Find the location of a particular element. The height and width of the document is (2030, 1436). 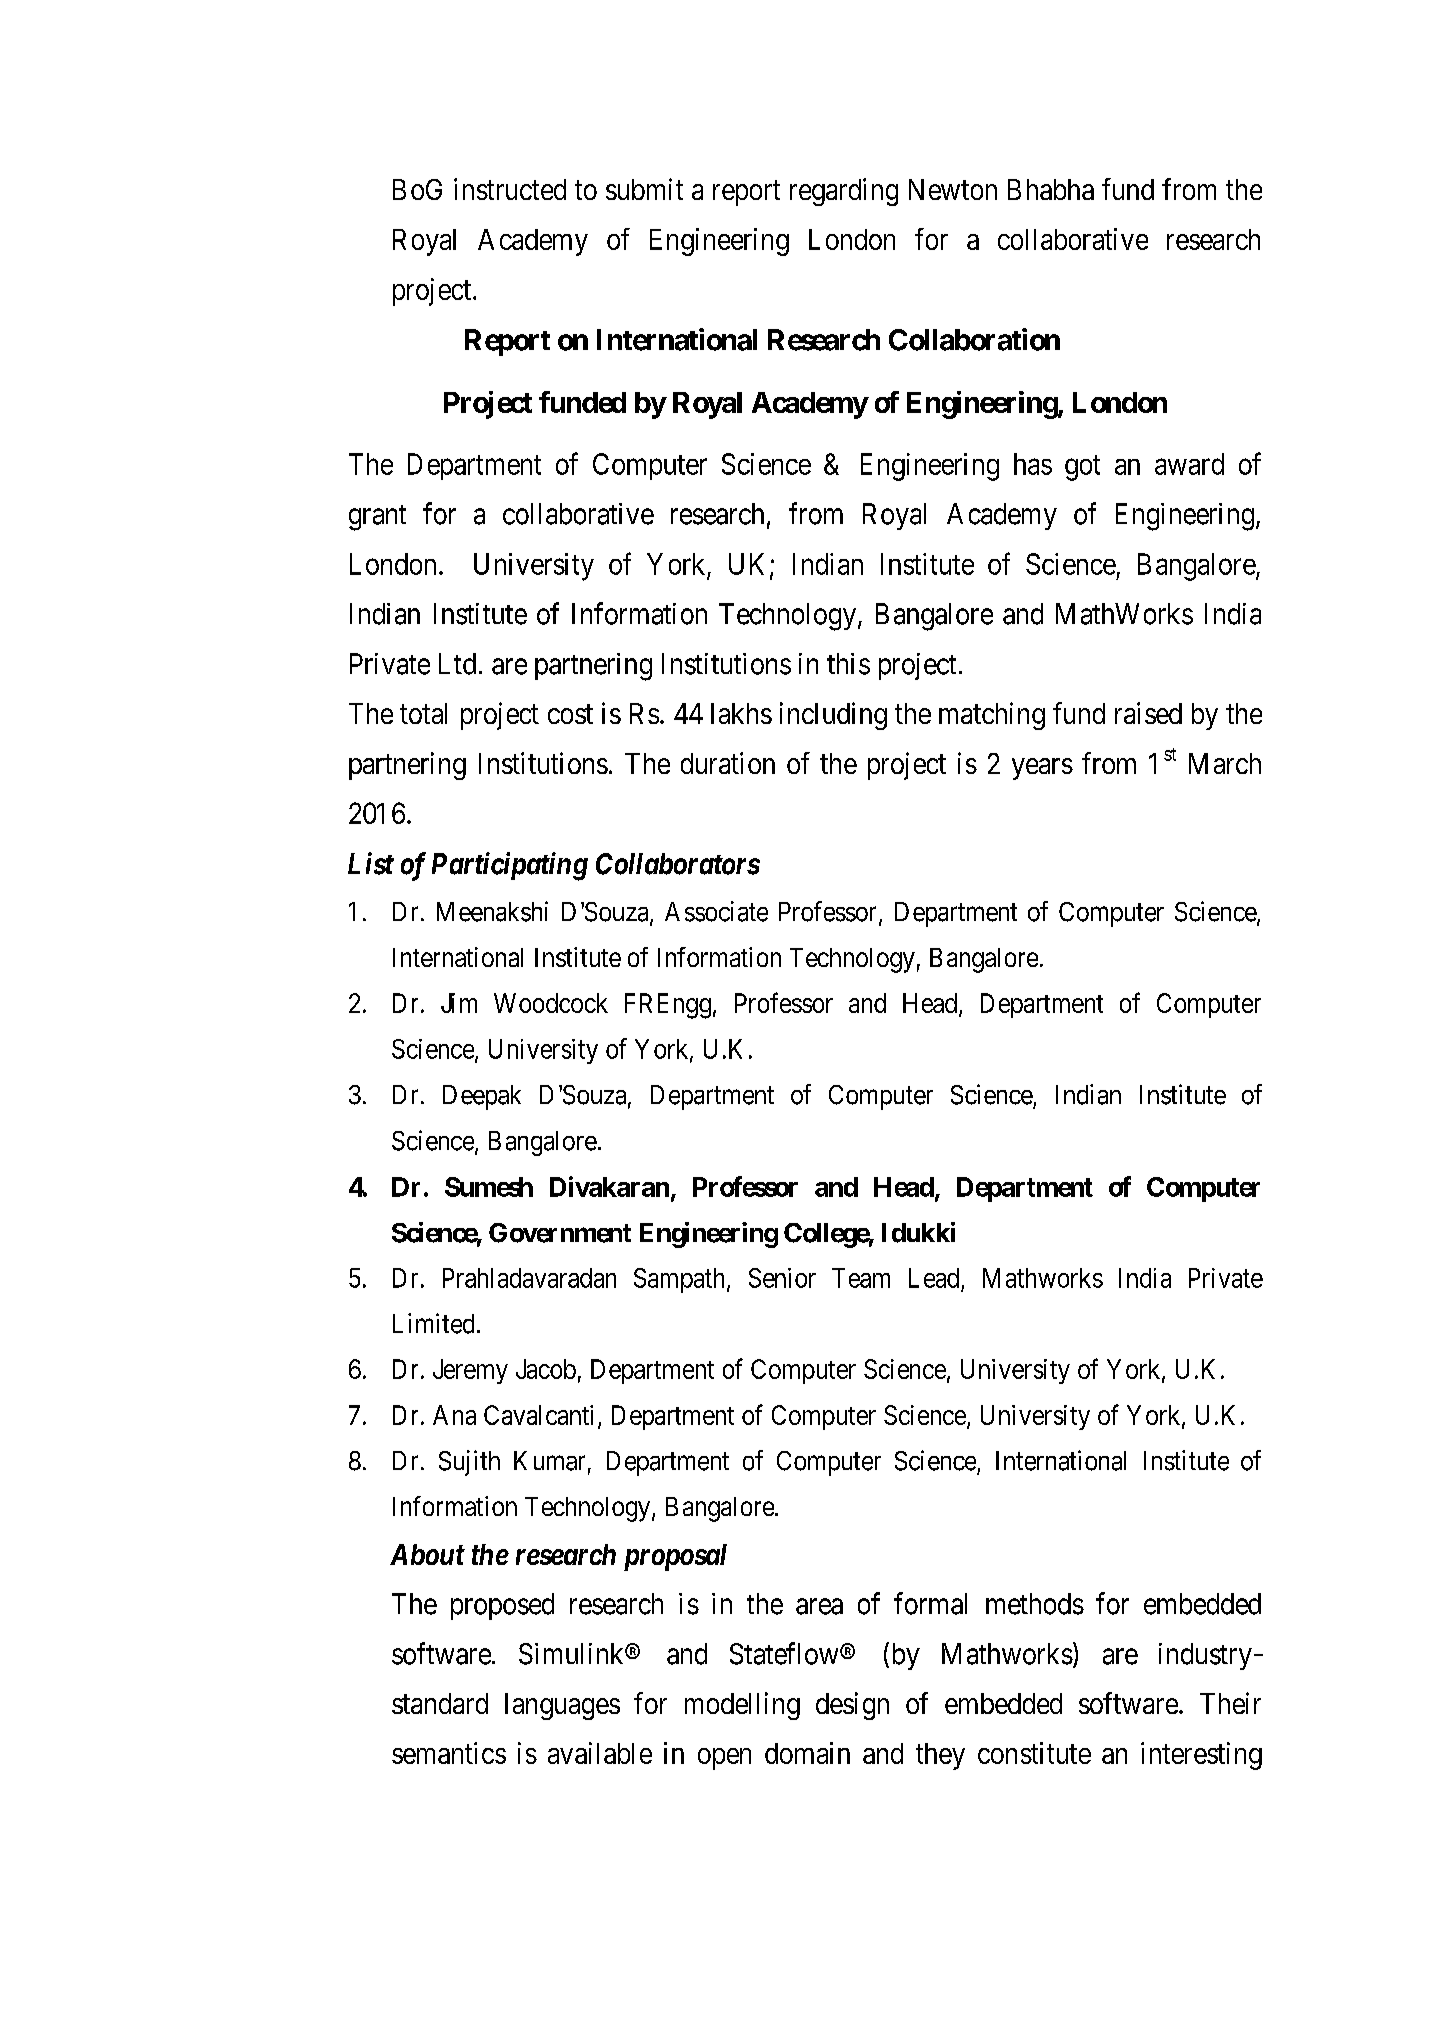

Lead is located at coordinates (934, 1278).
